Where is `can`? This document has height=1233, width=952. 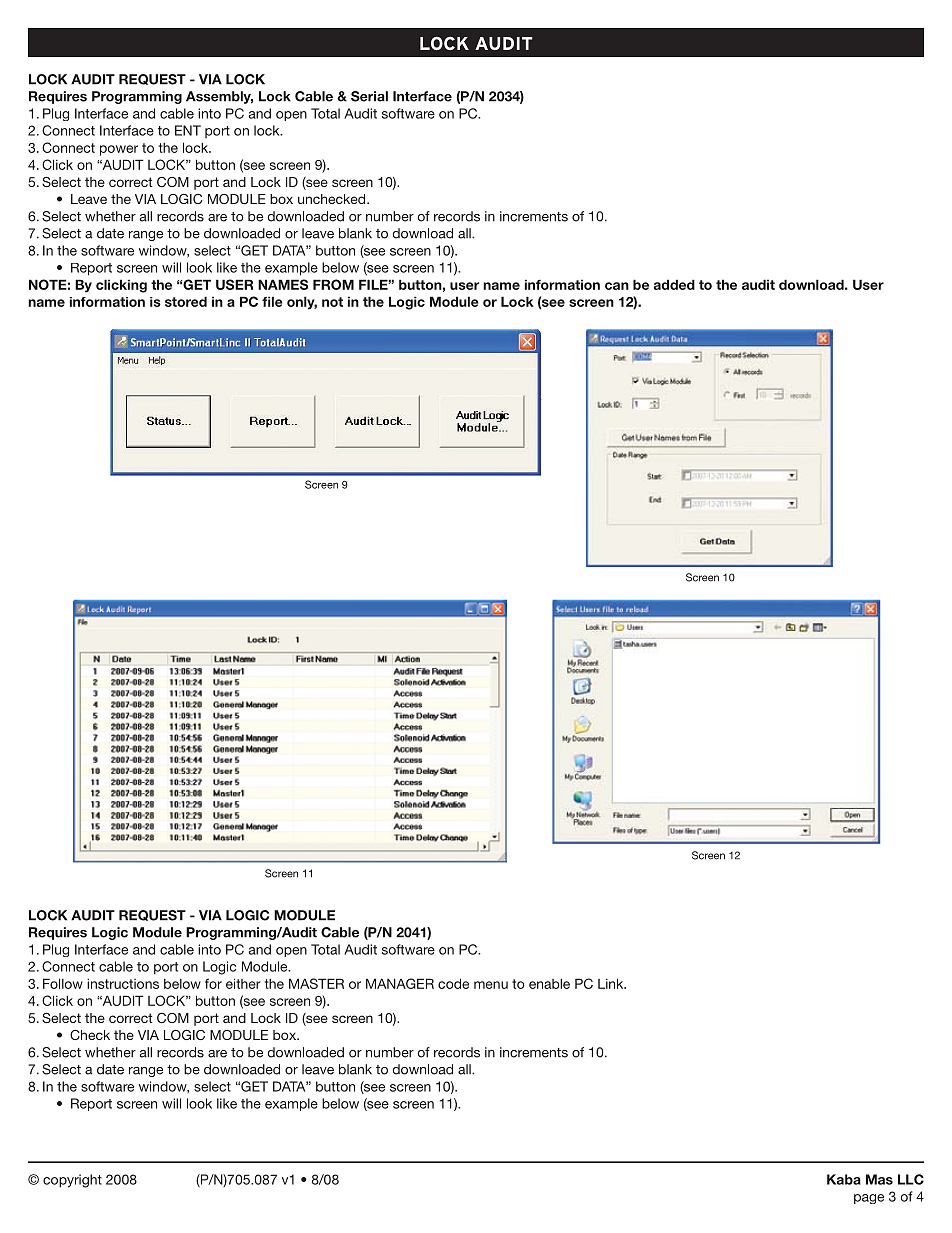 can is located at coordinates (617, 286).
